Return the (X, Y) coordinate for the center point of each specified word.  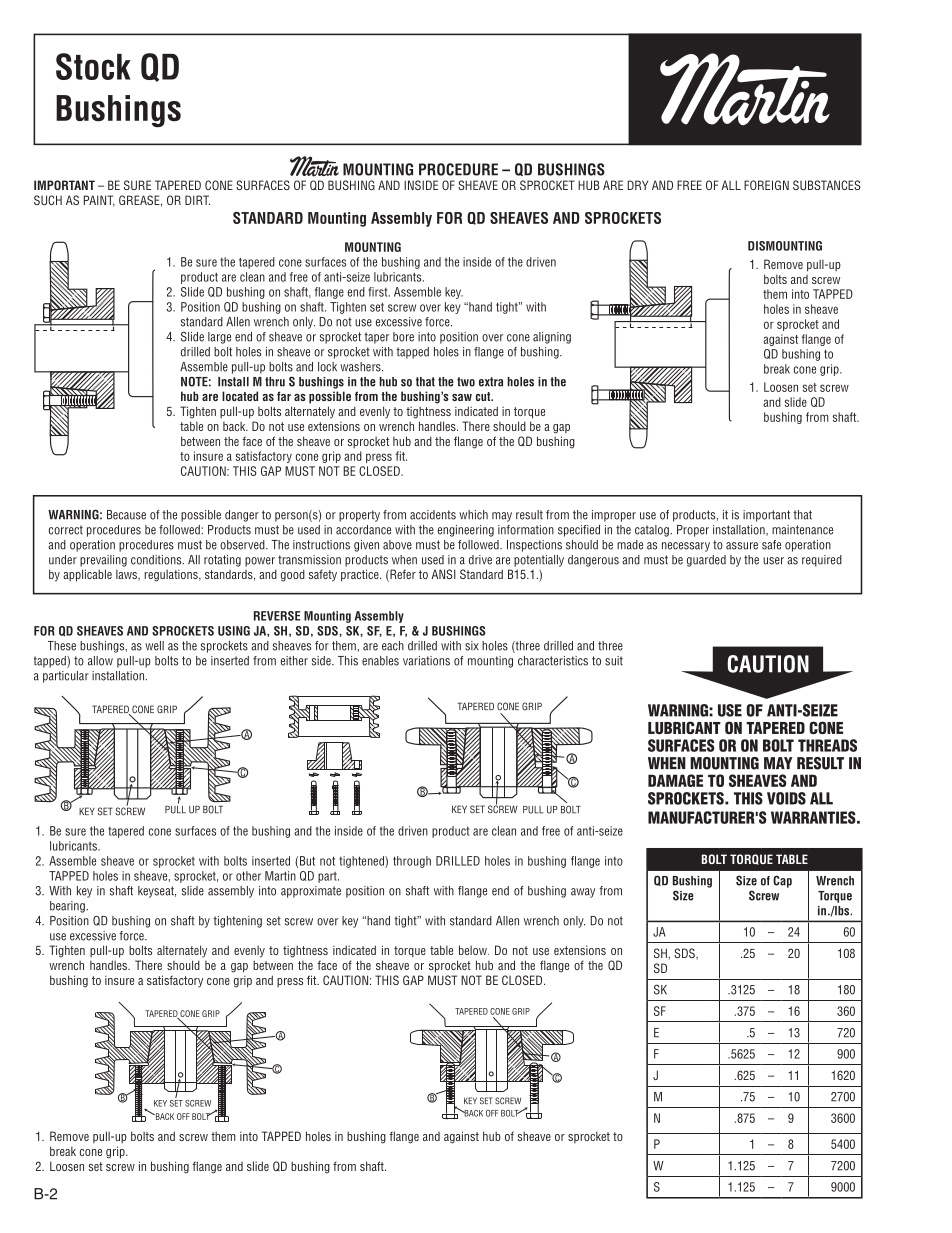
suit (614, 661)
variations (426, 661)
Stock (93, 66)
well (154, 646)
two (466, 382)
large (219, 338)
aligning (552, 338)
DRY (637, 185)
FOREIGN (766, 185)
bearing (68, 907)
